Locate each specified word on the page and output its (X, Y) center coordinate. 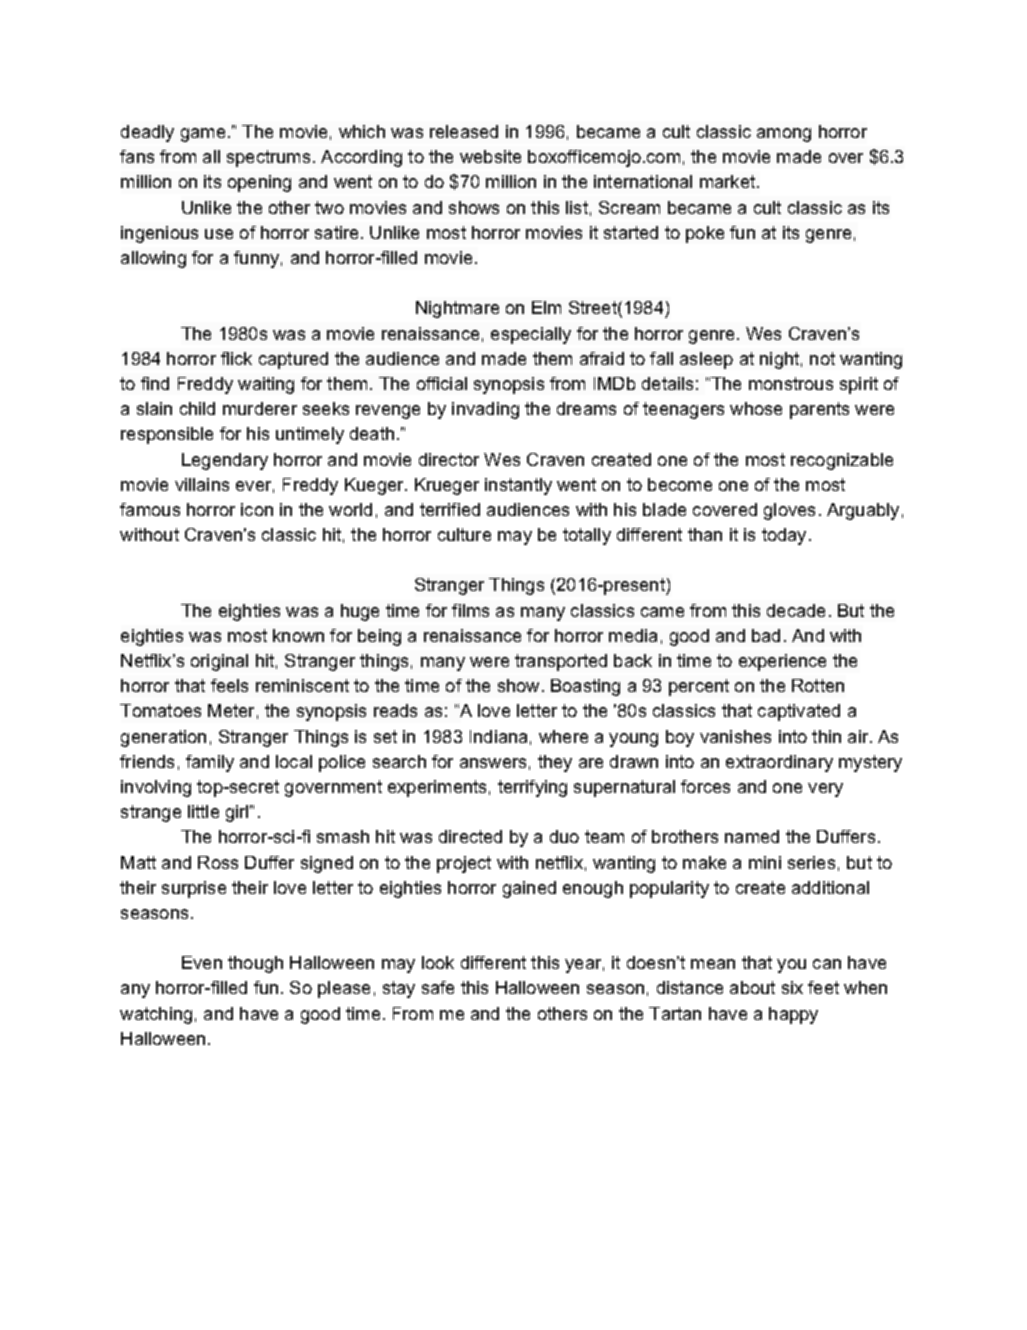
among (784, 135)
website (490, 156)
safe (438, 987)
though (255, 964)
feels (229, 685)
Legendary (225, 461)
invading (485, 410)
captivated (799, 712)
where (563, 736)
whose (756, 408)
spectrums (268, 158)
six (792, 987)
